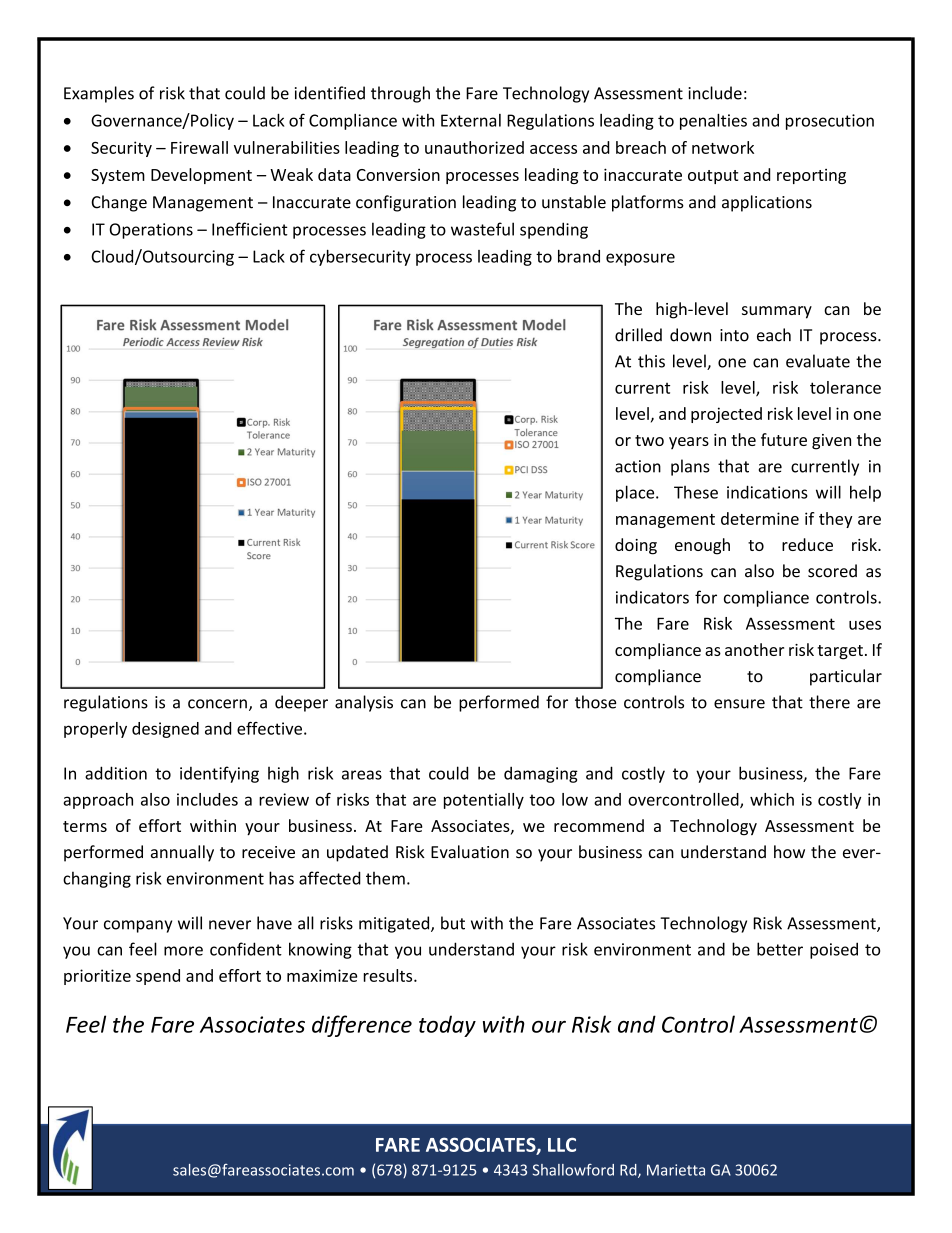 The image size is (952, 1233). What do you see at coordinates (789, 852) in the document?
I see `how` at bounding box center [789, 852].
